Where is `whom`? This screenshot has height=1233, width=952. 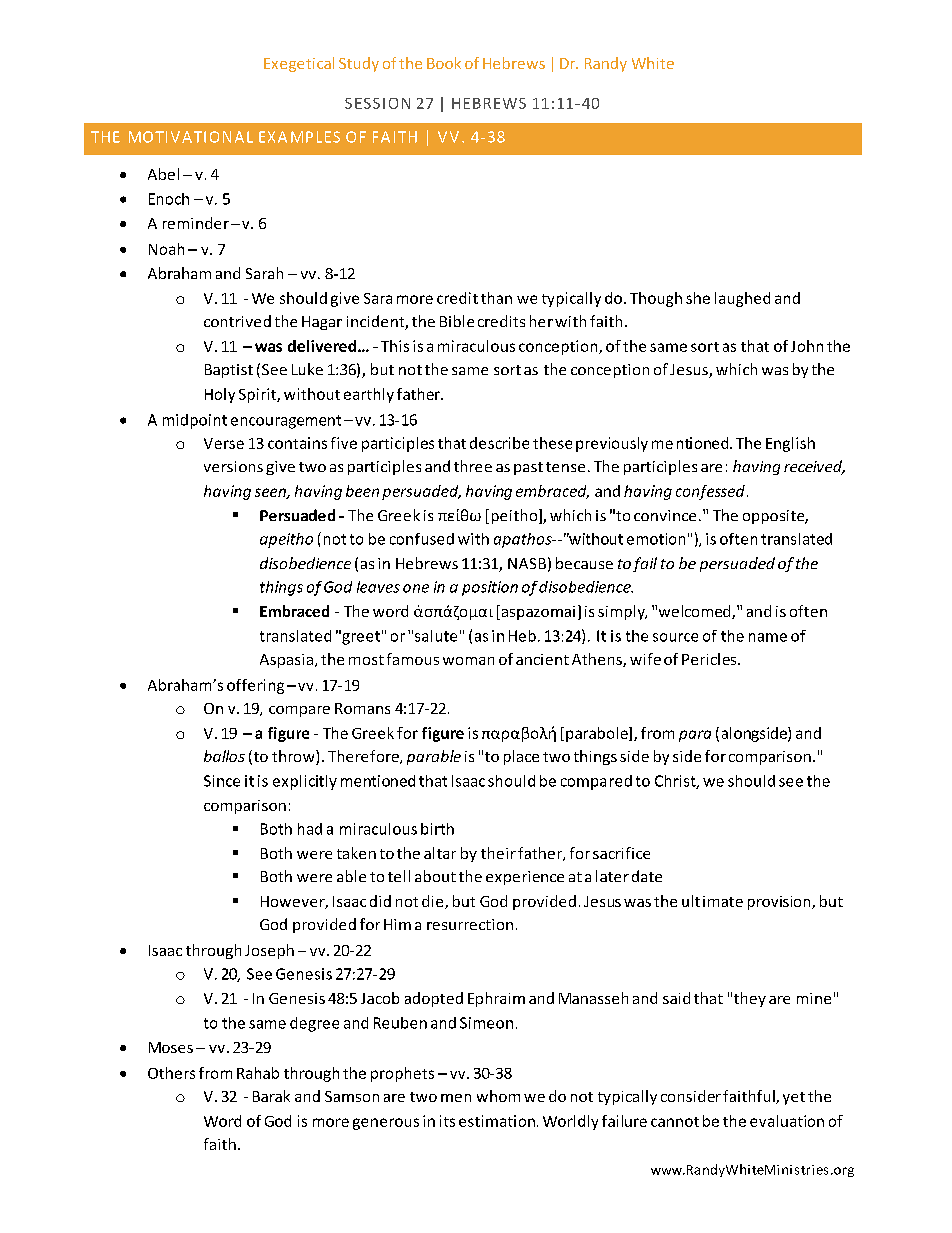
whom is located at coordinates (498, 1096).
